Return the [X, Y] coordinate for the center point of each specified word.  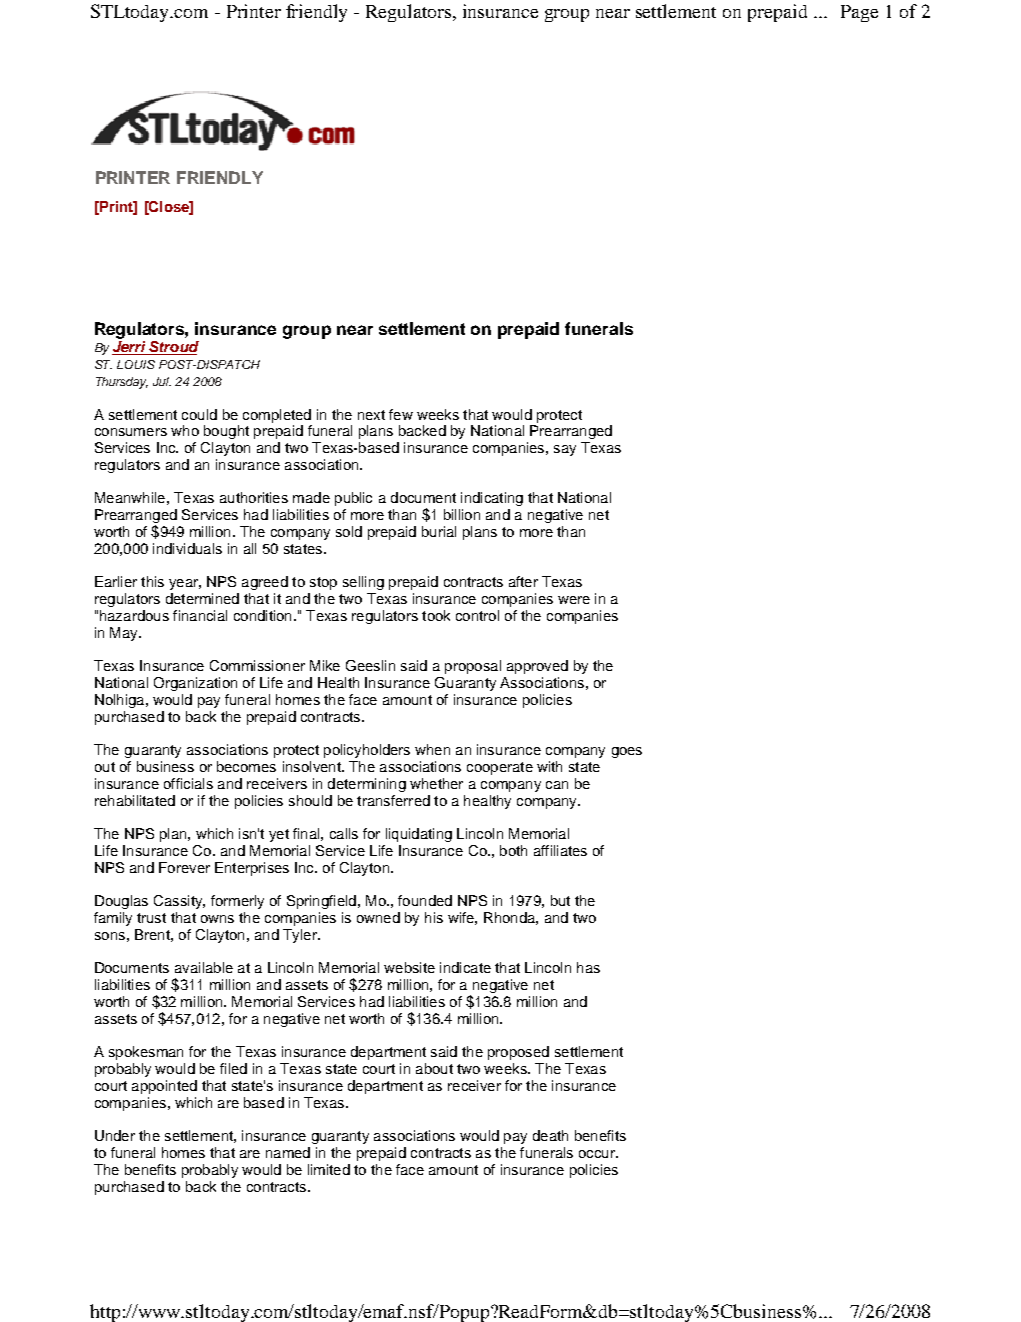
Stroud [173, 348]
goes [627, 752]
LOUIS [136, 364]
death [550, 1135]
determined [202, 598]
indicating [492, 499]
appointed [164, 1087]
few [401, 414]
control [477, 615]
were [574, 600]
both [513, 850]
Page [859, 13]
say [565, 450]
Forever [184, 867]
